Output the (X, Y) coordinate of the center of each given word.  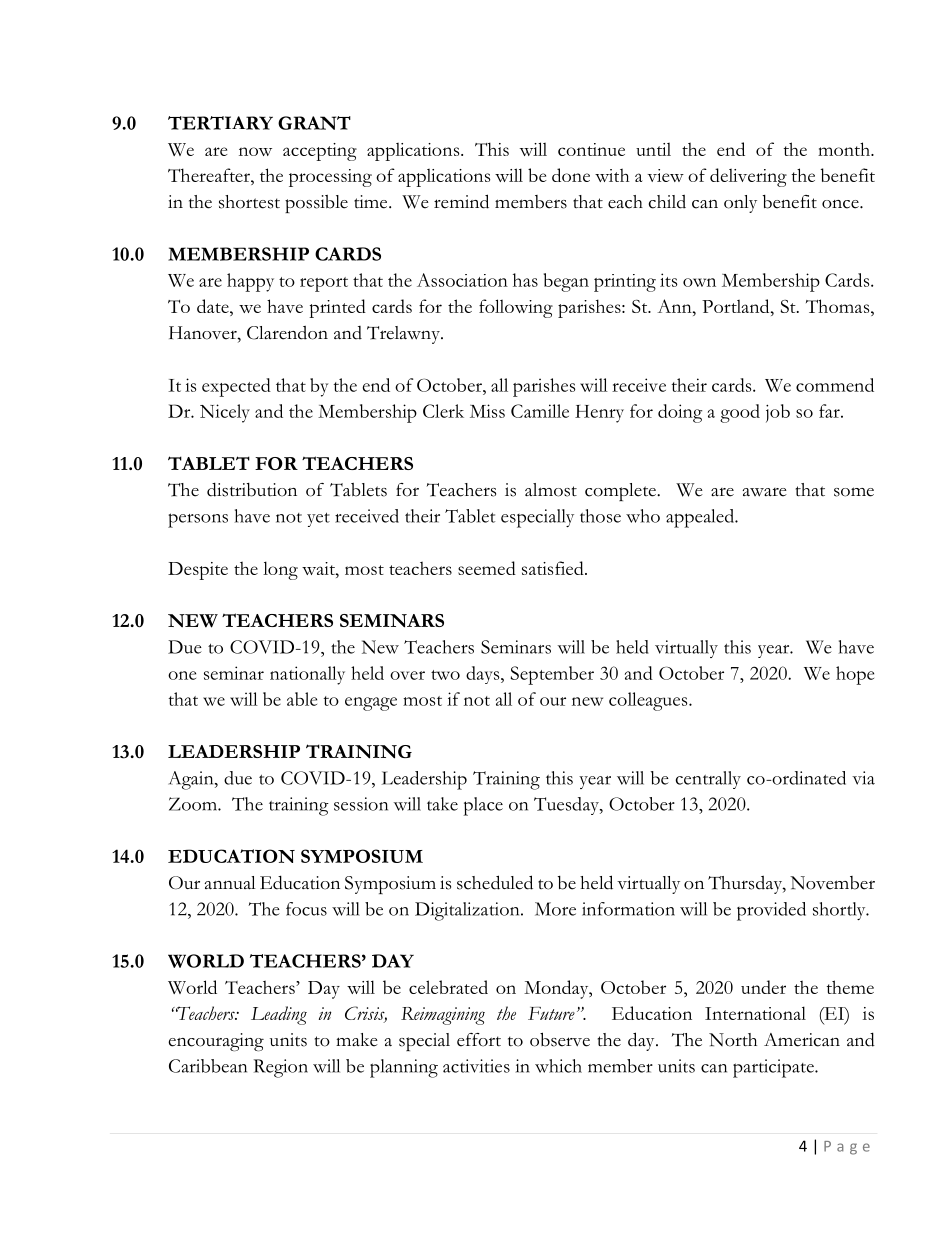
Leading (279, 1015)
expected (236, 387)
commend (835, 385)
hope (855, 675)
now (255, 151)
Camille (540, 411)
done (571, 175)
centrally (708, 780)
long (280, 570)
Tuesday (567, 806)
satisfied (554, 568)
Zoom (194, 804)
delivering (748, 177)
